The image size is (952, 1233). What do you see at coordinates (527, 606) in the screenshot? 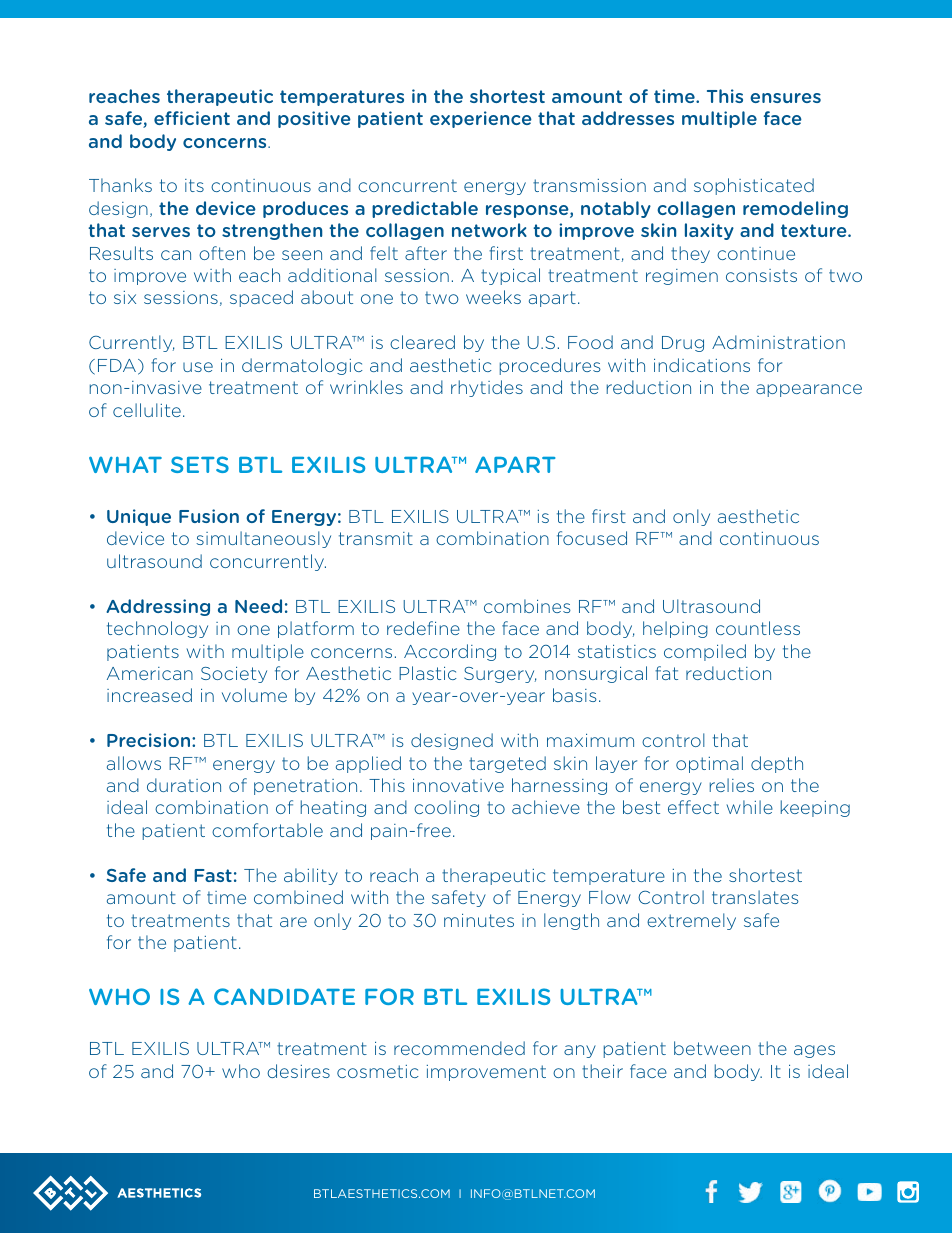
I see `combines` at bounding box center [527, 606].
